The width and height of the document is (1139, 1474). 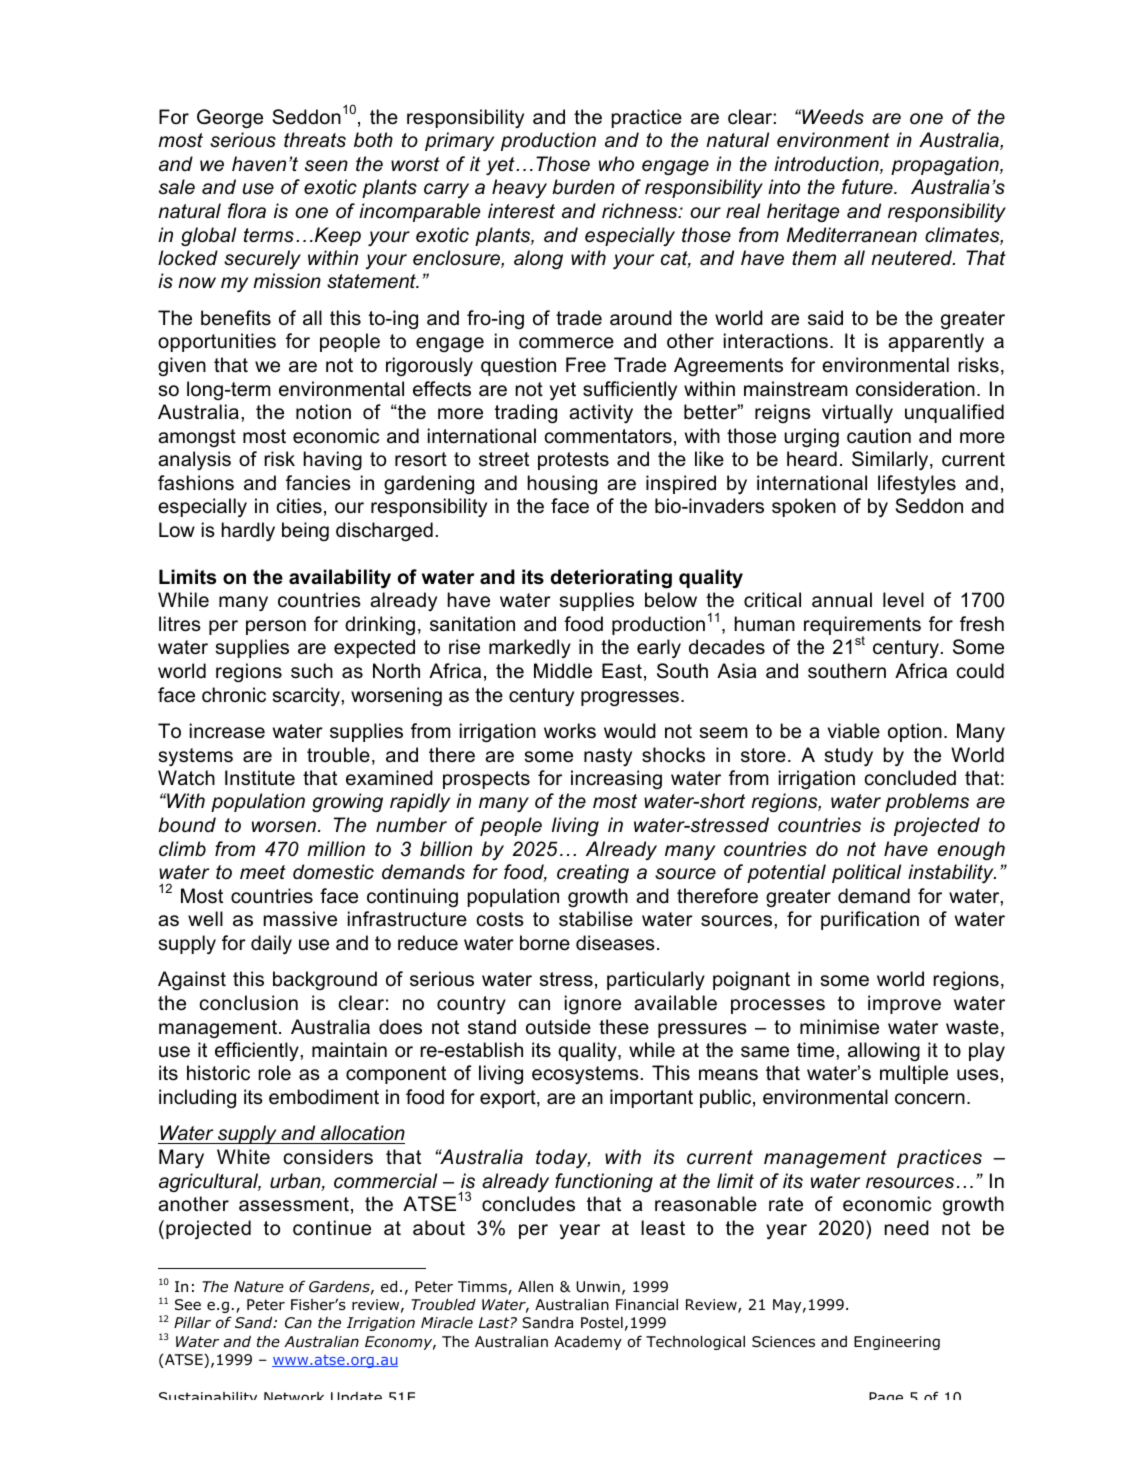 I want to click on Nature, so click(x=259, y=1287).
